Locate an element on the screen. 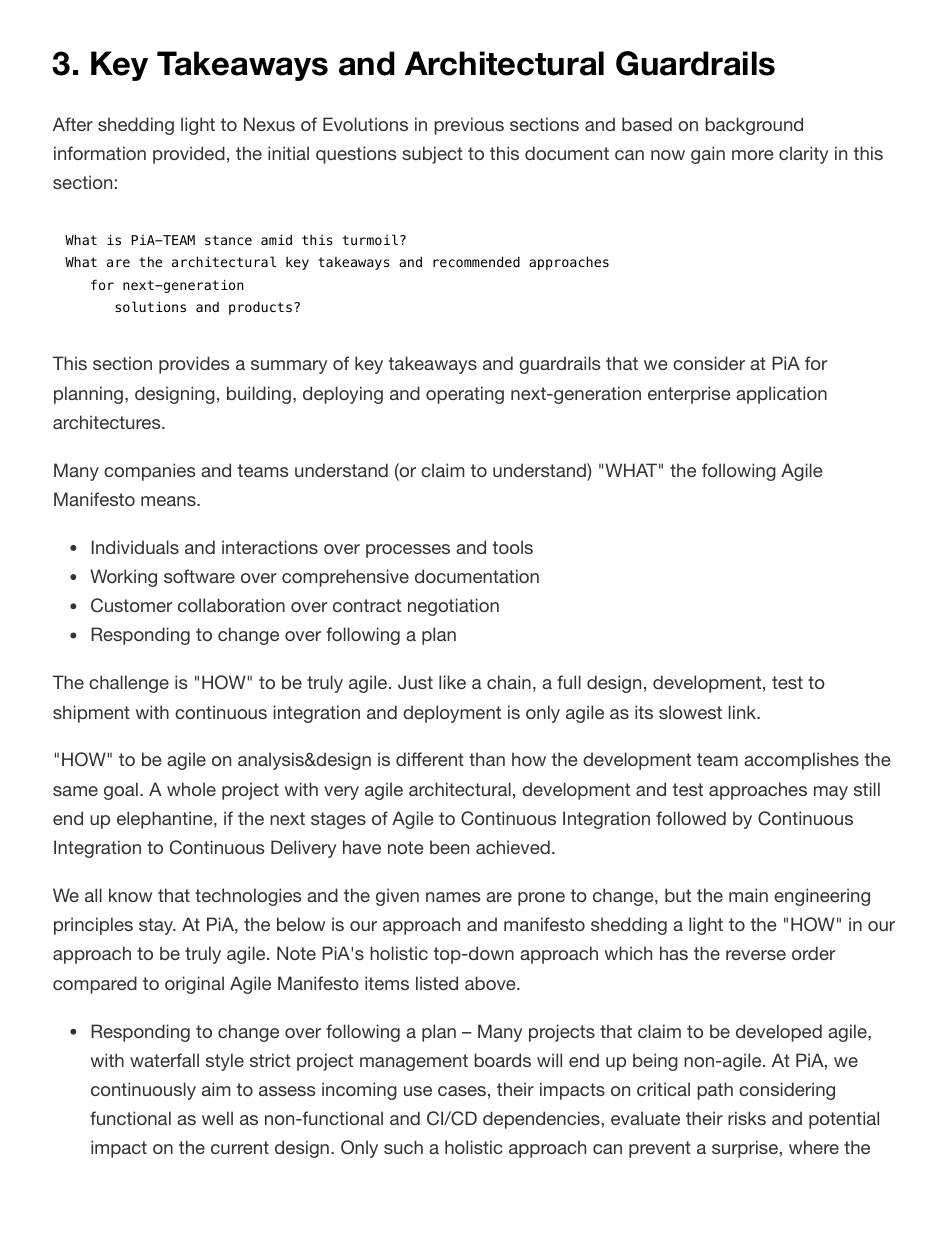 The image size is (952, 1233). subject is located at coordinates (432, 155).
